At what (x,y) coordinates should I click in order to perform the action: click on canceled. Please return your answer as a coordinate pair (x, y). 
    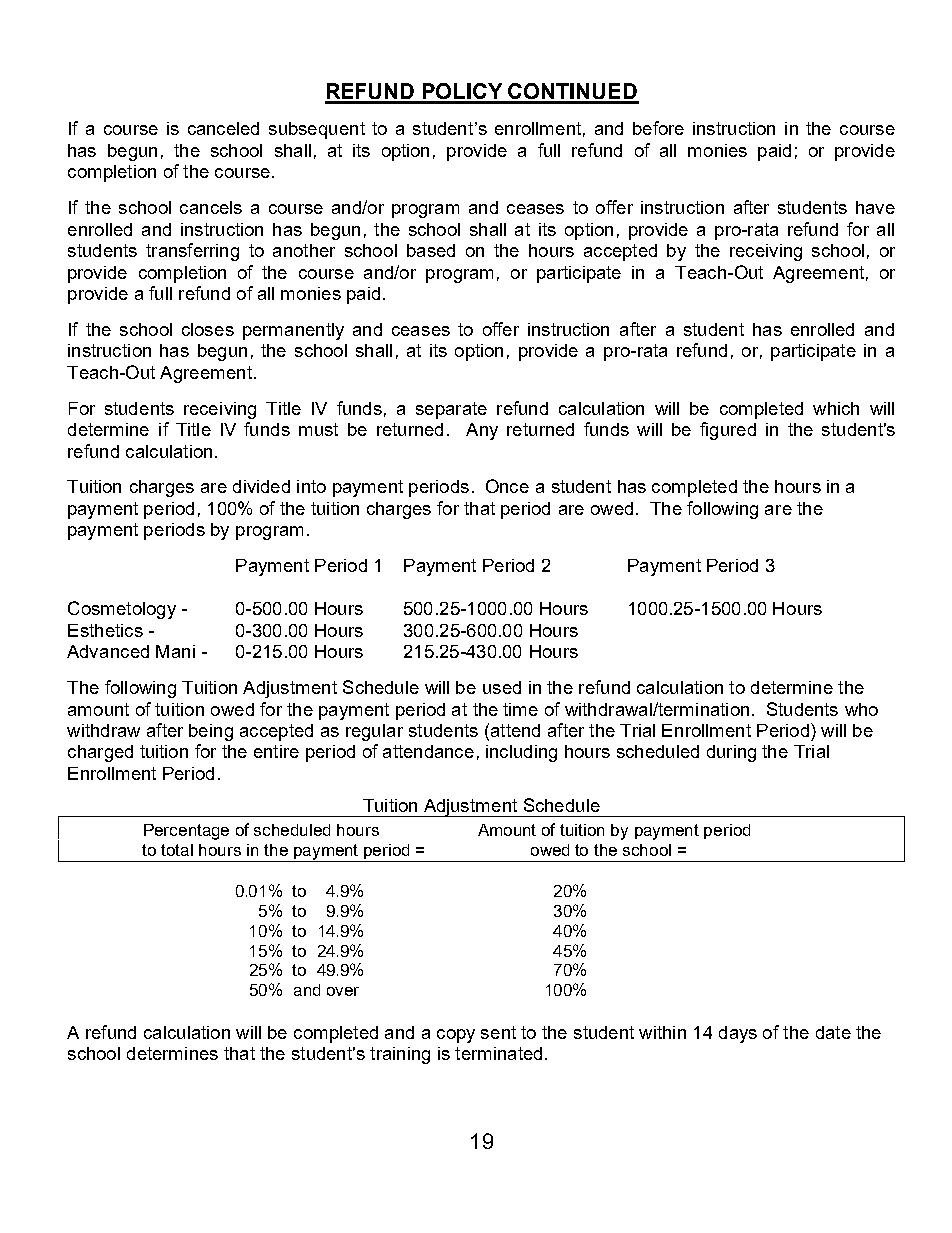
    Looking at the image, I should click on (223, 128).
